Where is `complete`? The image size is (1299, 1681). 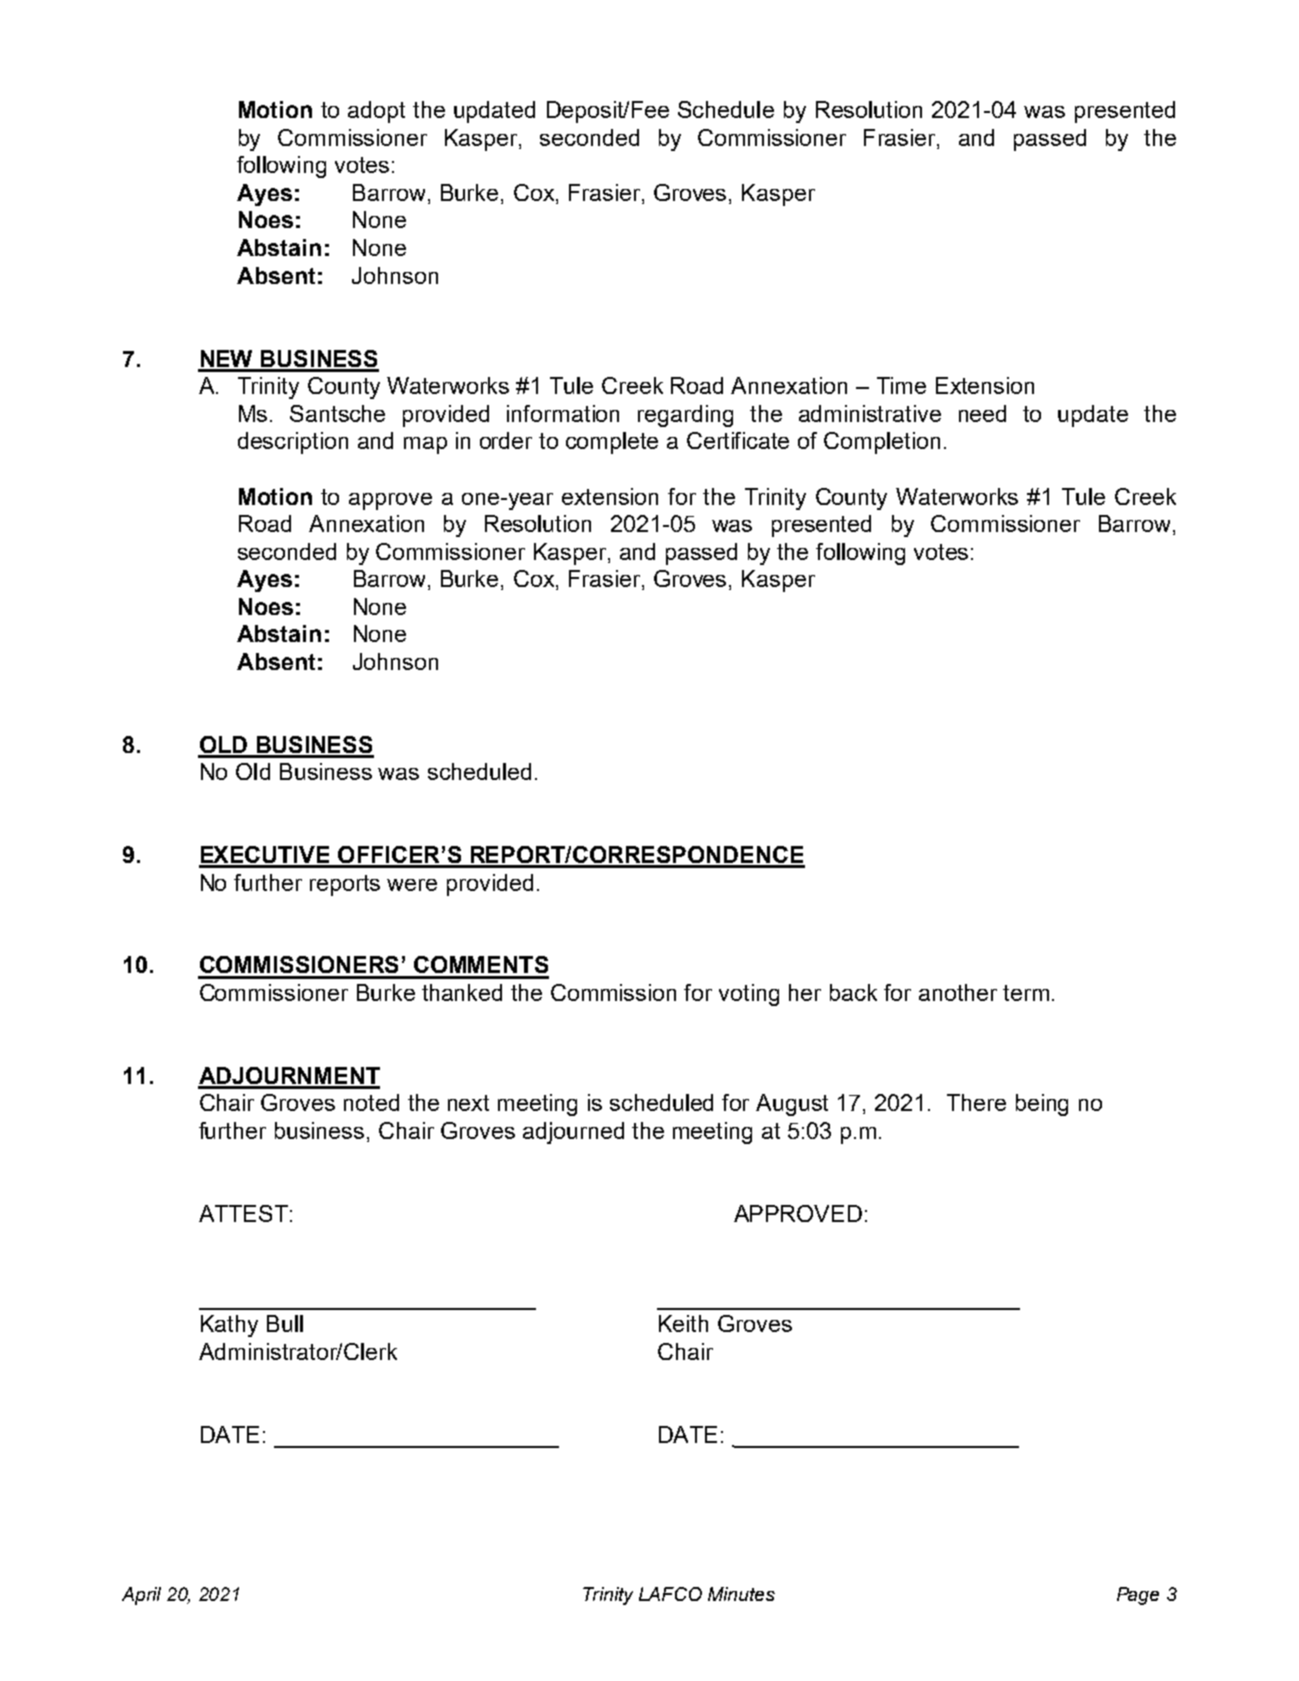
complete is located at coordinates (612, 443).
